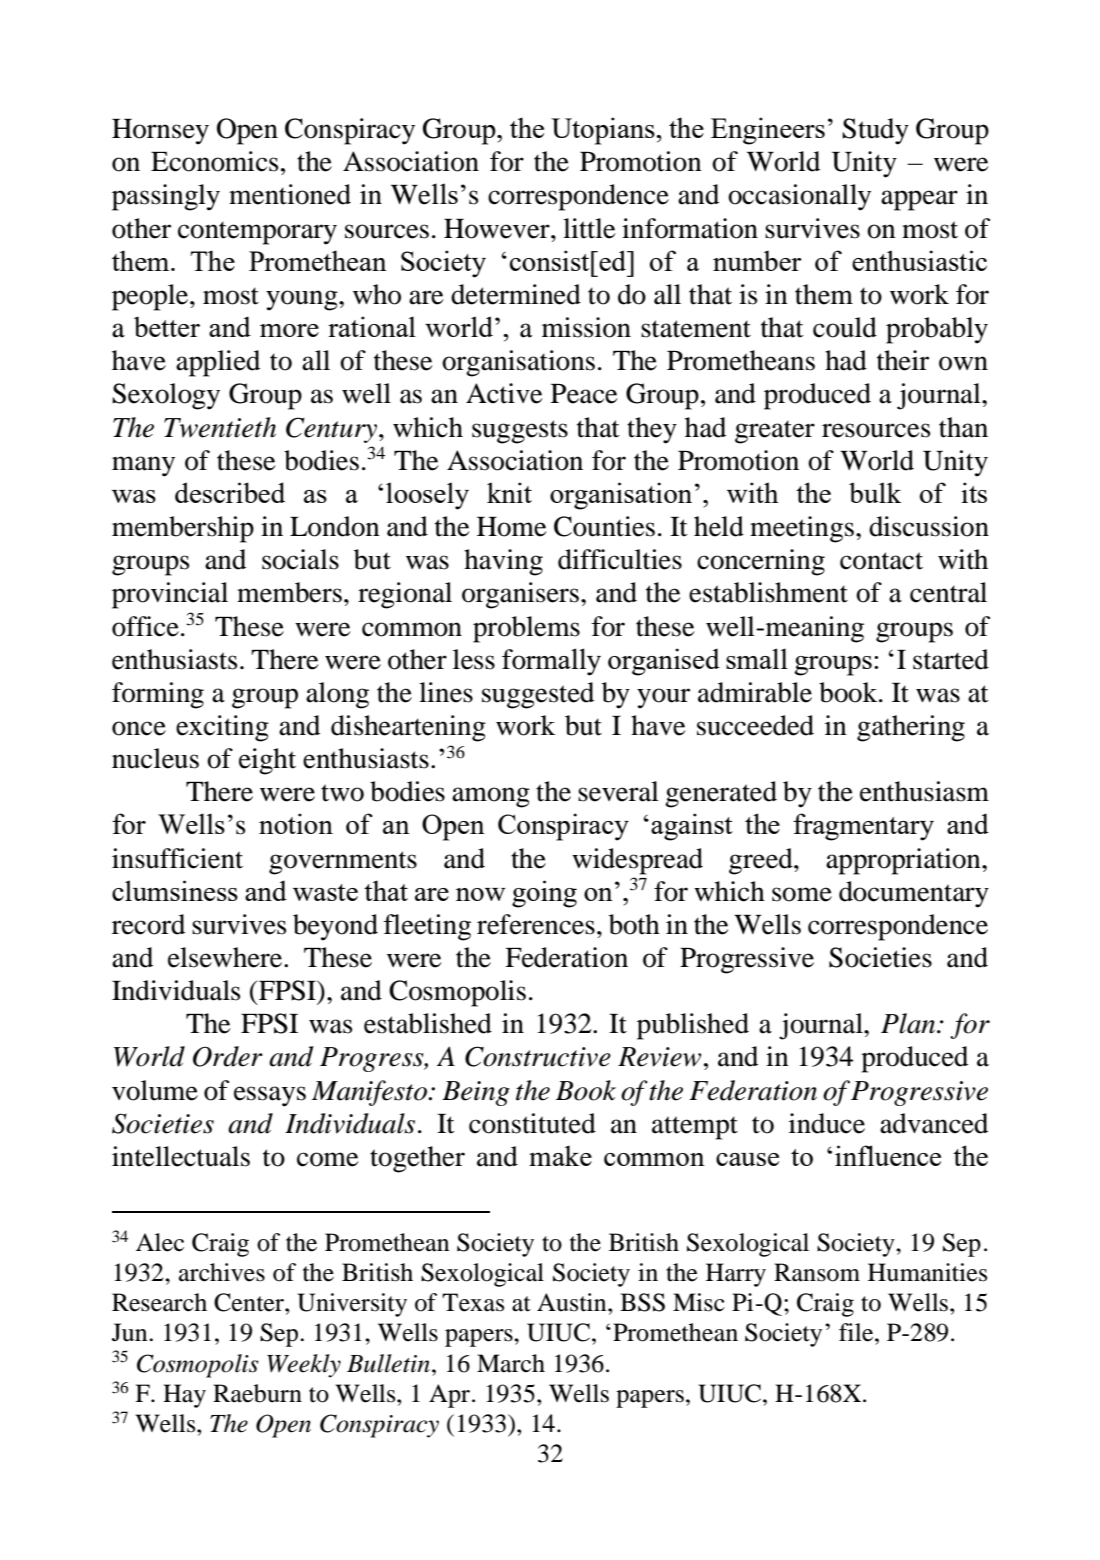 This screenshot has height=1560, width=1100. What do you see at coordinates (230, 492) in the screenshot?
I see `described` at bounding box center [230, 492].
